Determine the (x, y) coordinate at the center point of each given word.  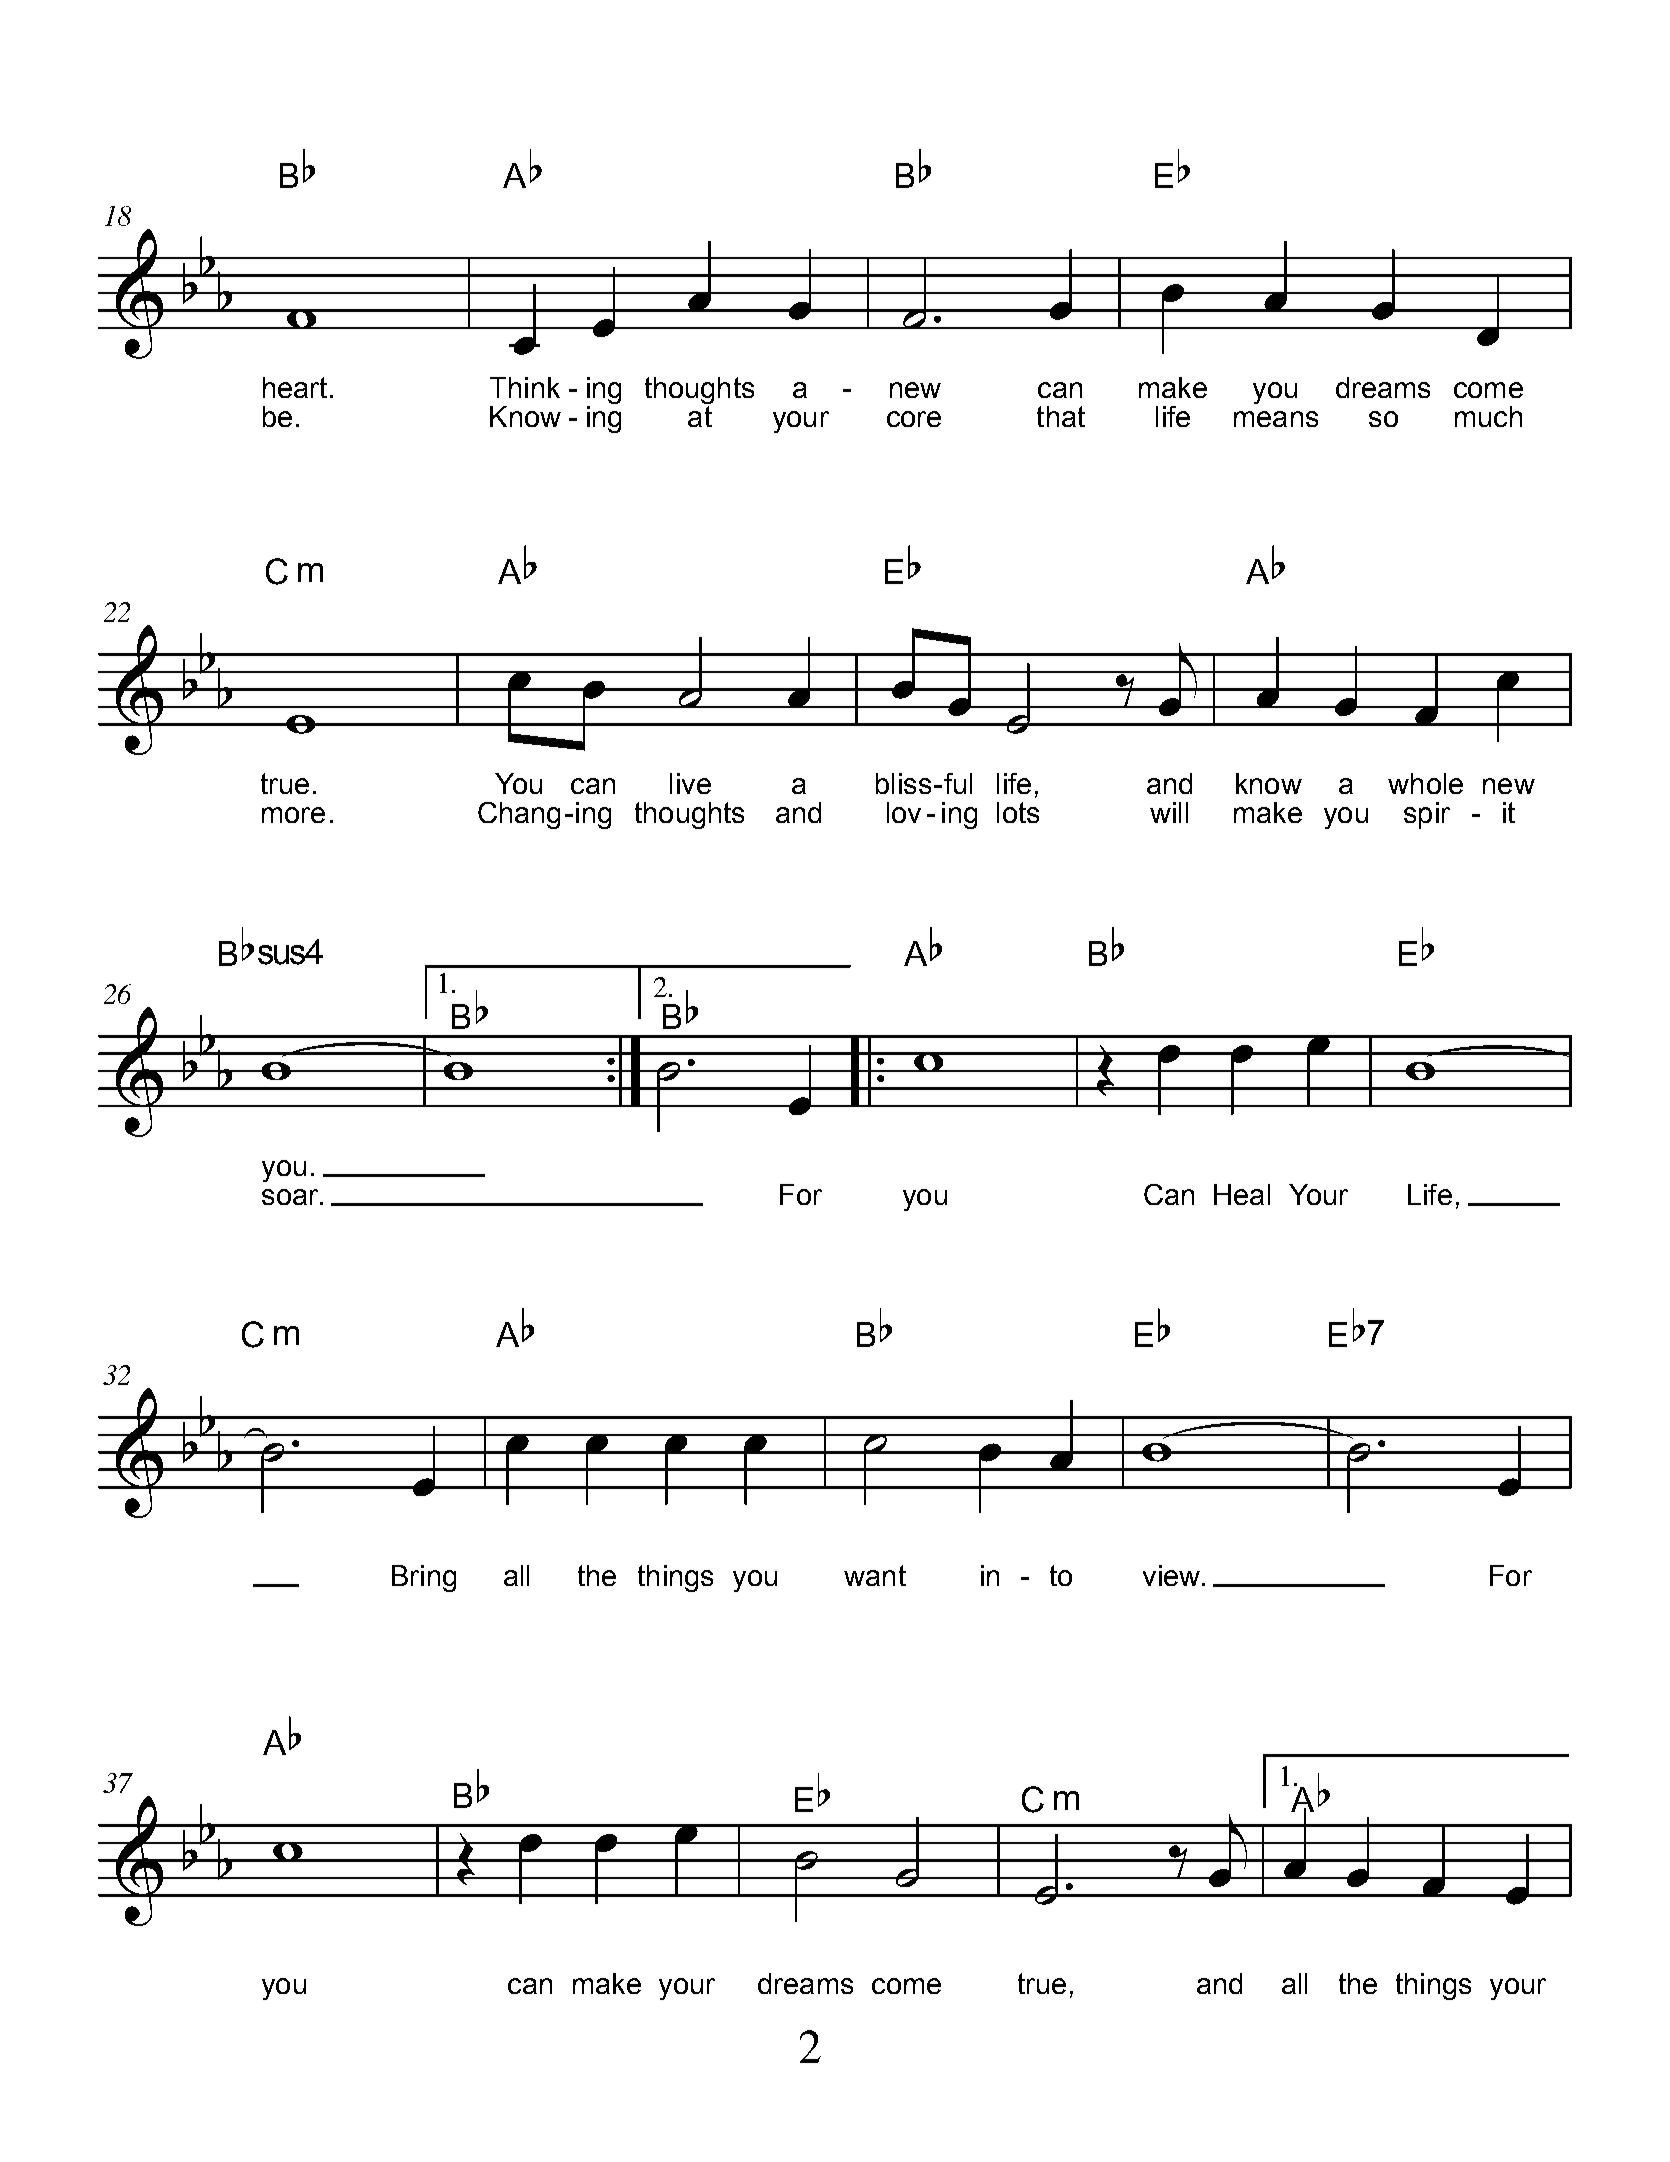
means (1276, 419)
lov (904, 812)
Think (525, 387)
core (914, 419)
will (1169, 812)
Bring (424, 1578)
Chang (519, 815)
